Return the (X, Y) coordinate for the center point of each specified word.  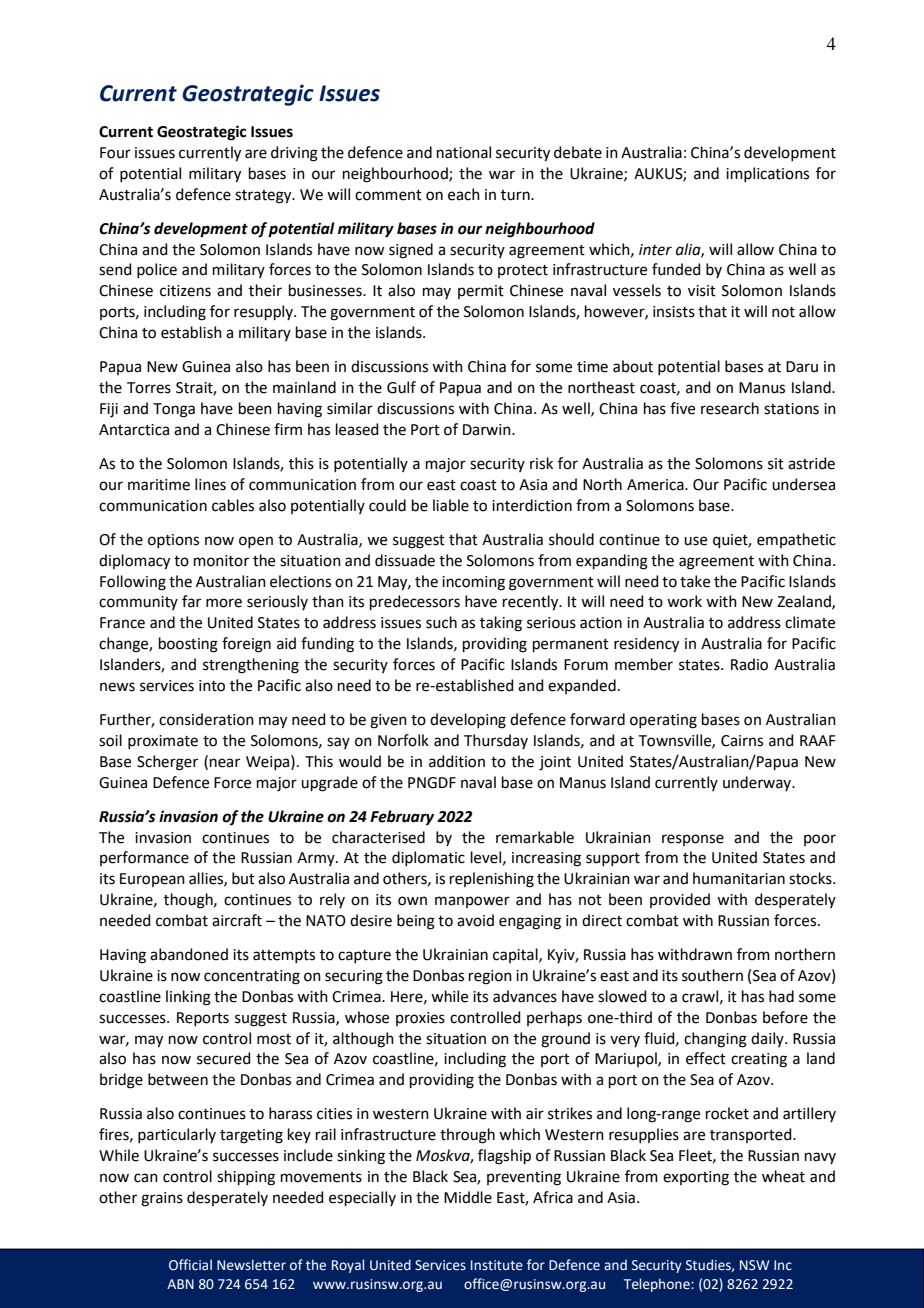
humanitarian (739, 878)
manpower (472, 902)
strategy (264, 197)
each (464, 194)
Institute (497, 1265)
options (173, 541)
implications (767, 174)
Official (190, 1265)
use (695, 541)
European (152, 880)
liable (451, 505)
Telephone (658, 1285)
